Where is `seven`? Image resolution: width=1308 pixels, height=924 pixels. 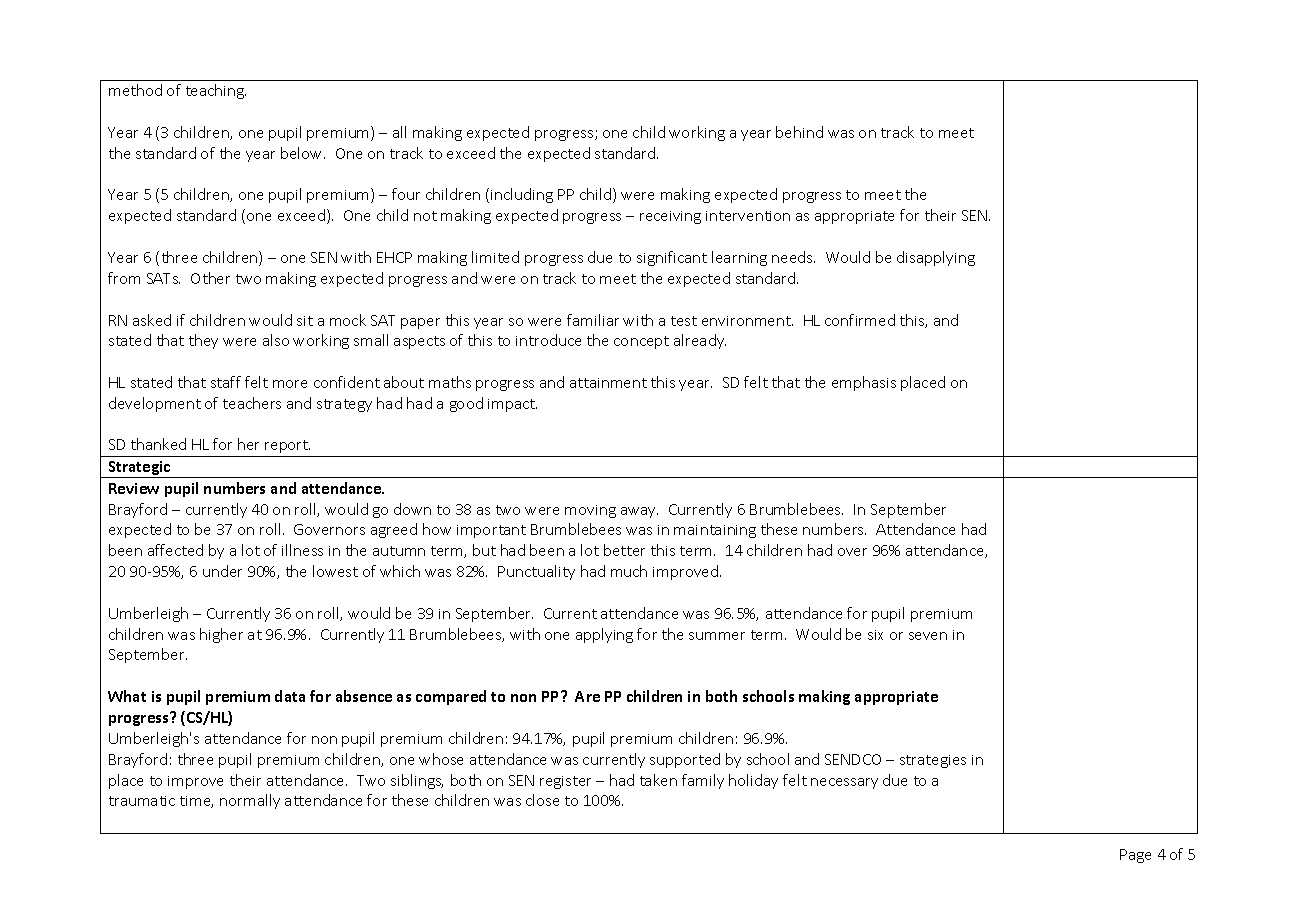
seven is located at coordinates (928, 636).
